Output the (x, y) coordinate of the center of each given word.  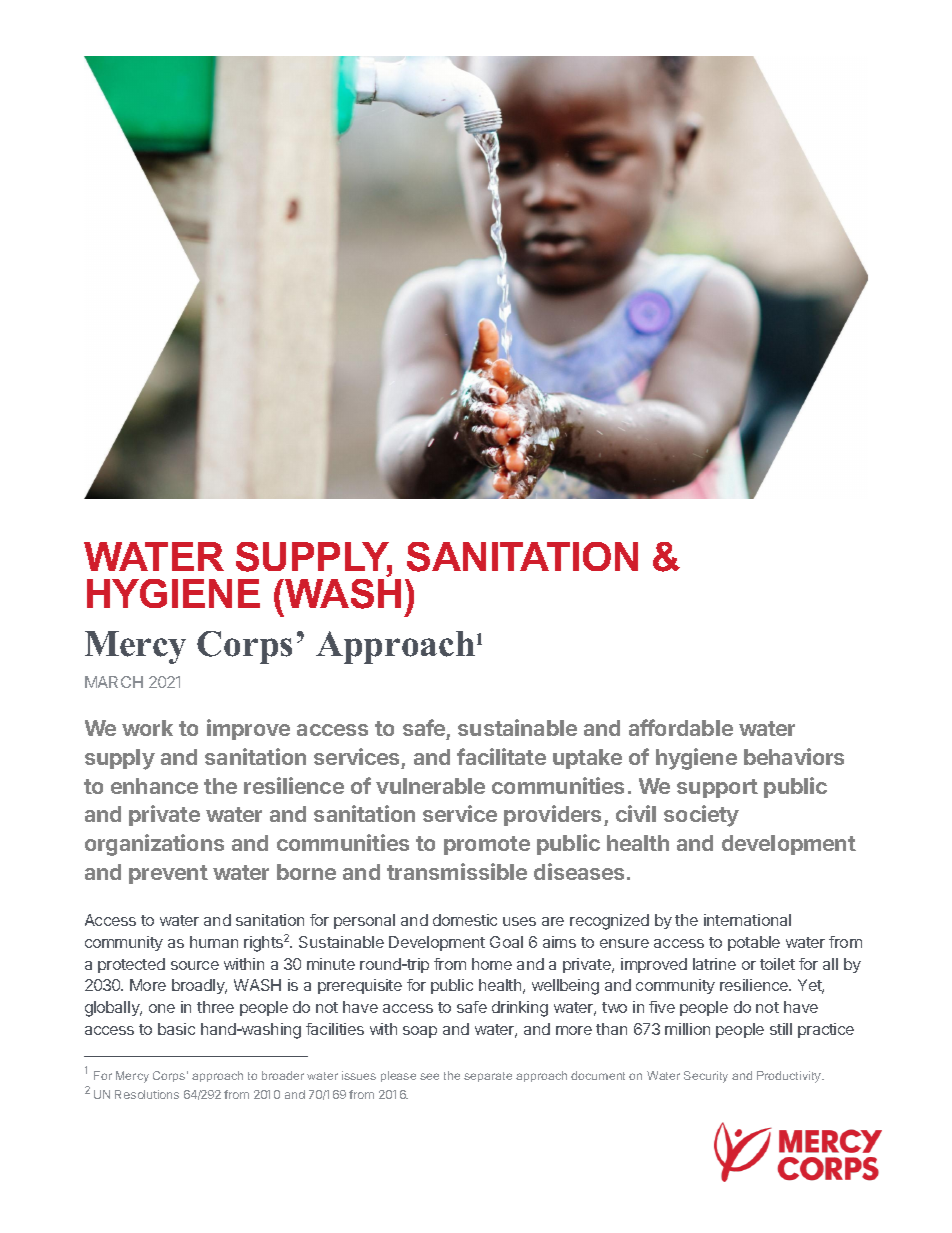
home (492, 964)
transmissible (457, 871)
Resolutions (147, 1094)
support (717, 788)
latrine (714, 964)
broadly (199, 986)
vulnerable (430, 786)
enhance (154, 786)
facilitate (501, 756)
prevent (168, 874)
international (747, 920)
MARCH (114, 682)
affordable (681, 727)
